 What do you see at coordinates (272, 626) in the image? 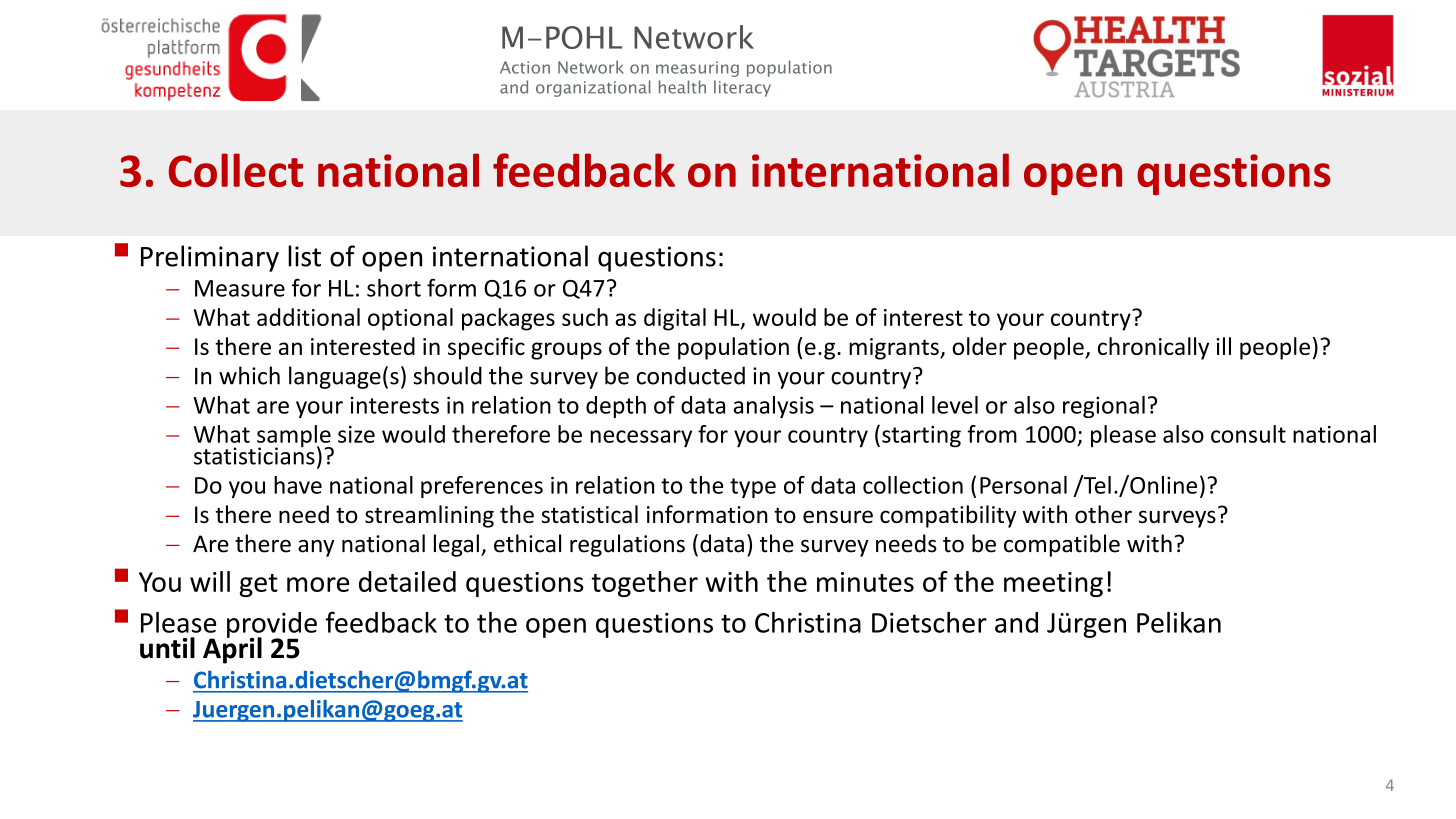
I see `provide` at bounding box center [272, 626].
